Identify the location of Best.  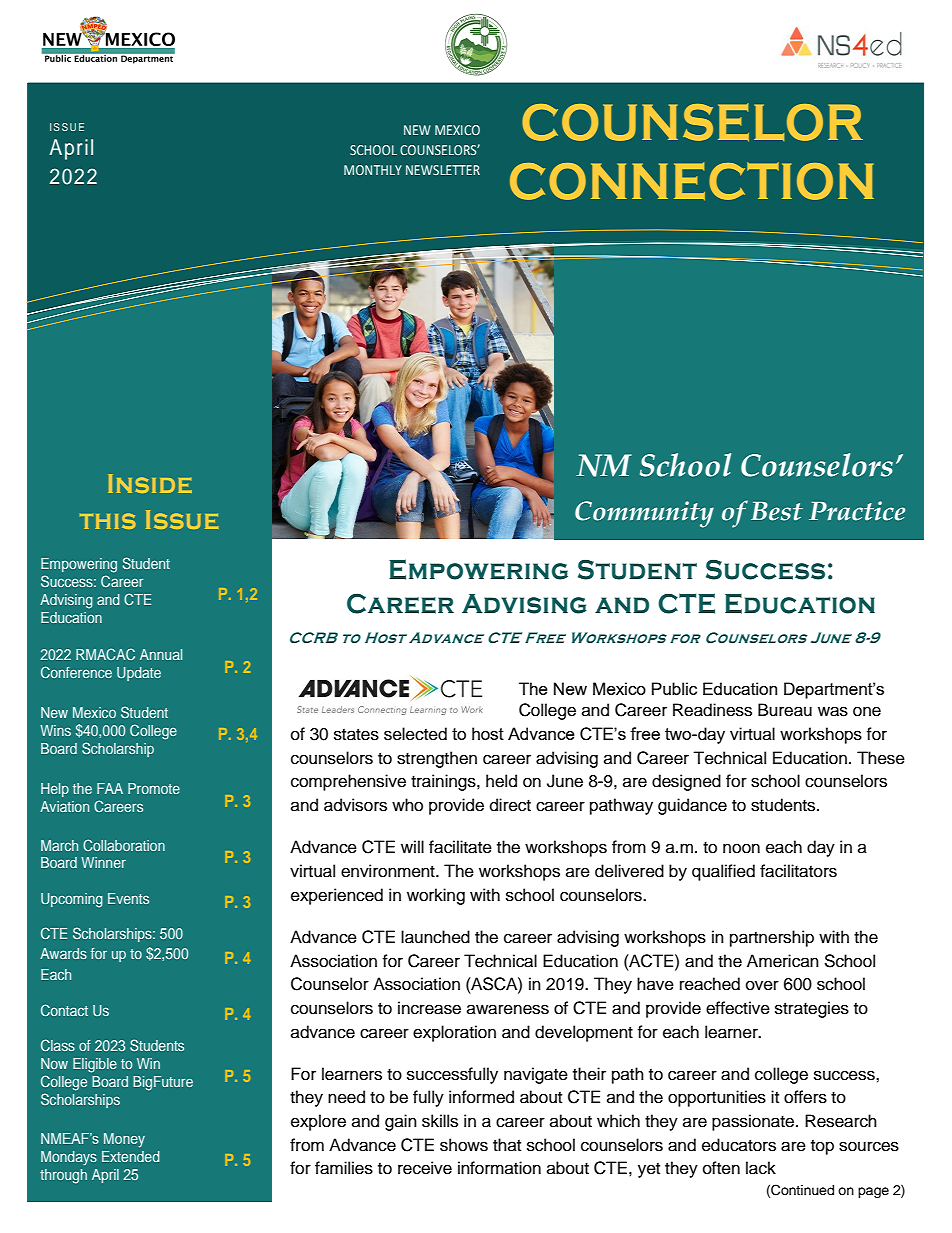
(777, 511).
